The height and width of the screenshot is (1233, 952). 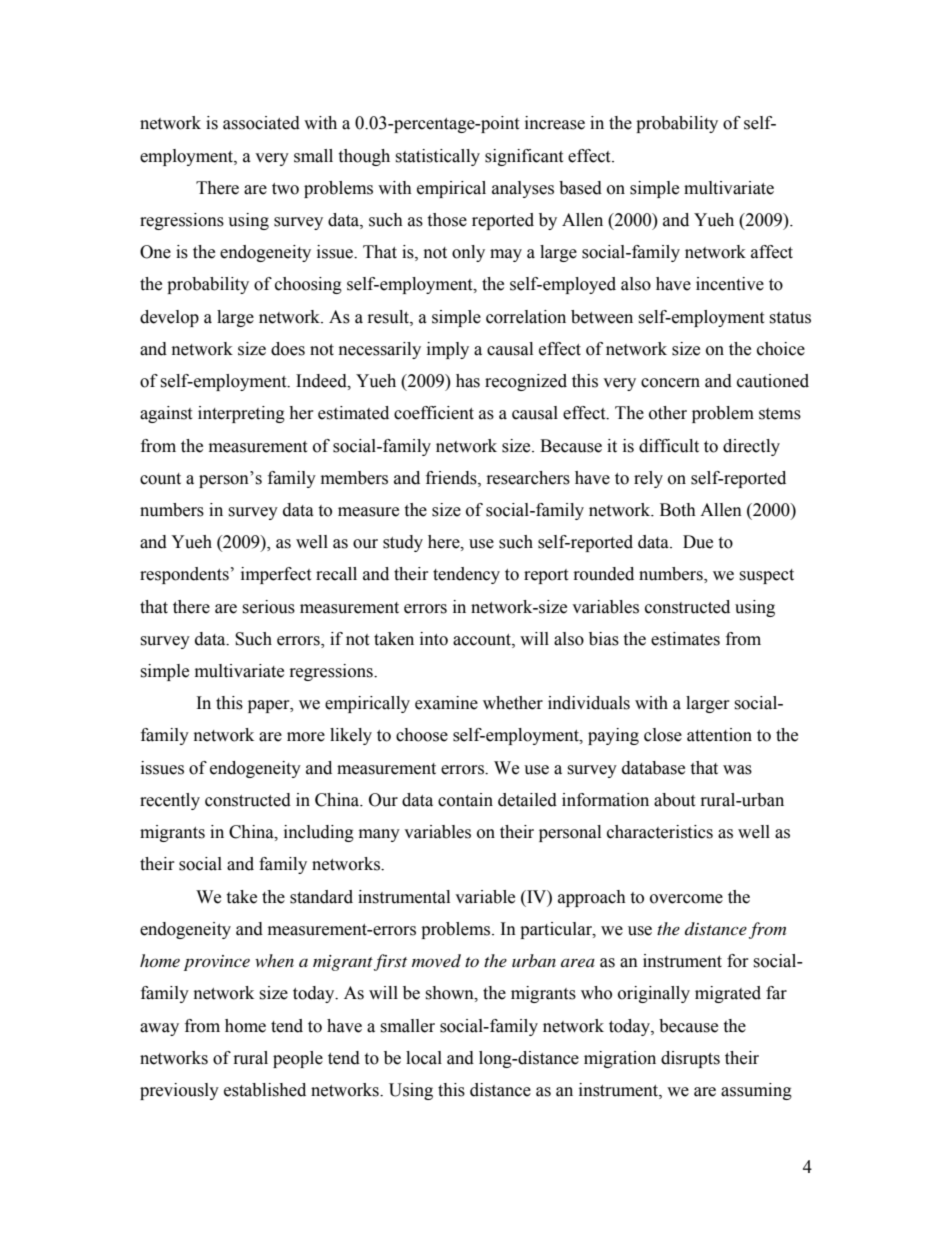 What do you see at coordinates (261, 123) in the screenshot?
I see `associated` at bounding box center [261, 123].
